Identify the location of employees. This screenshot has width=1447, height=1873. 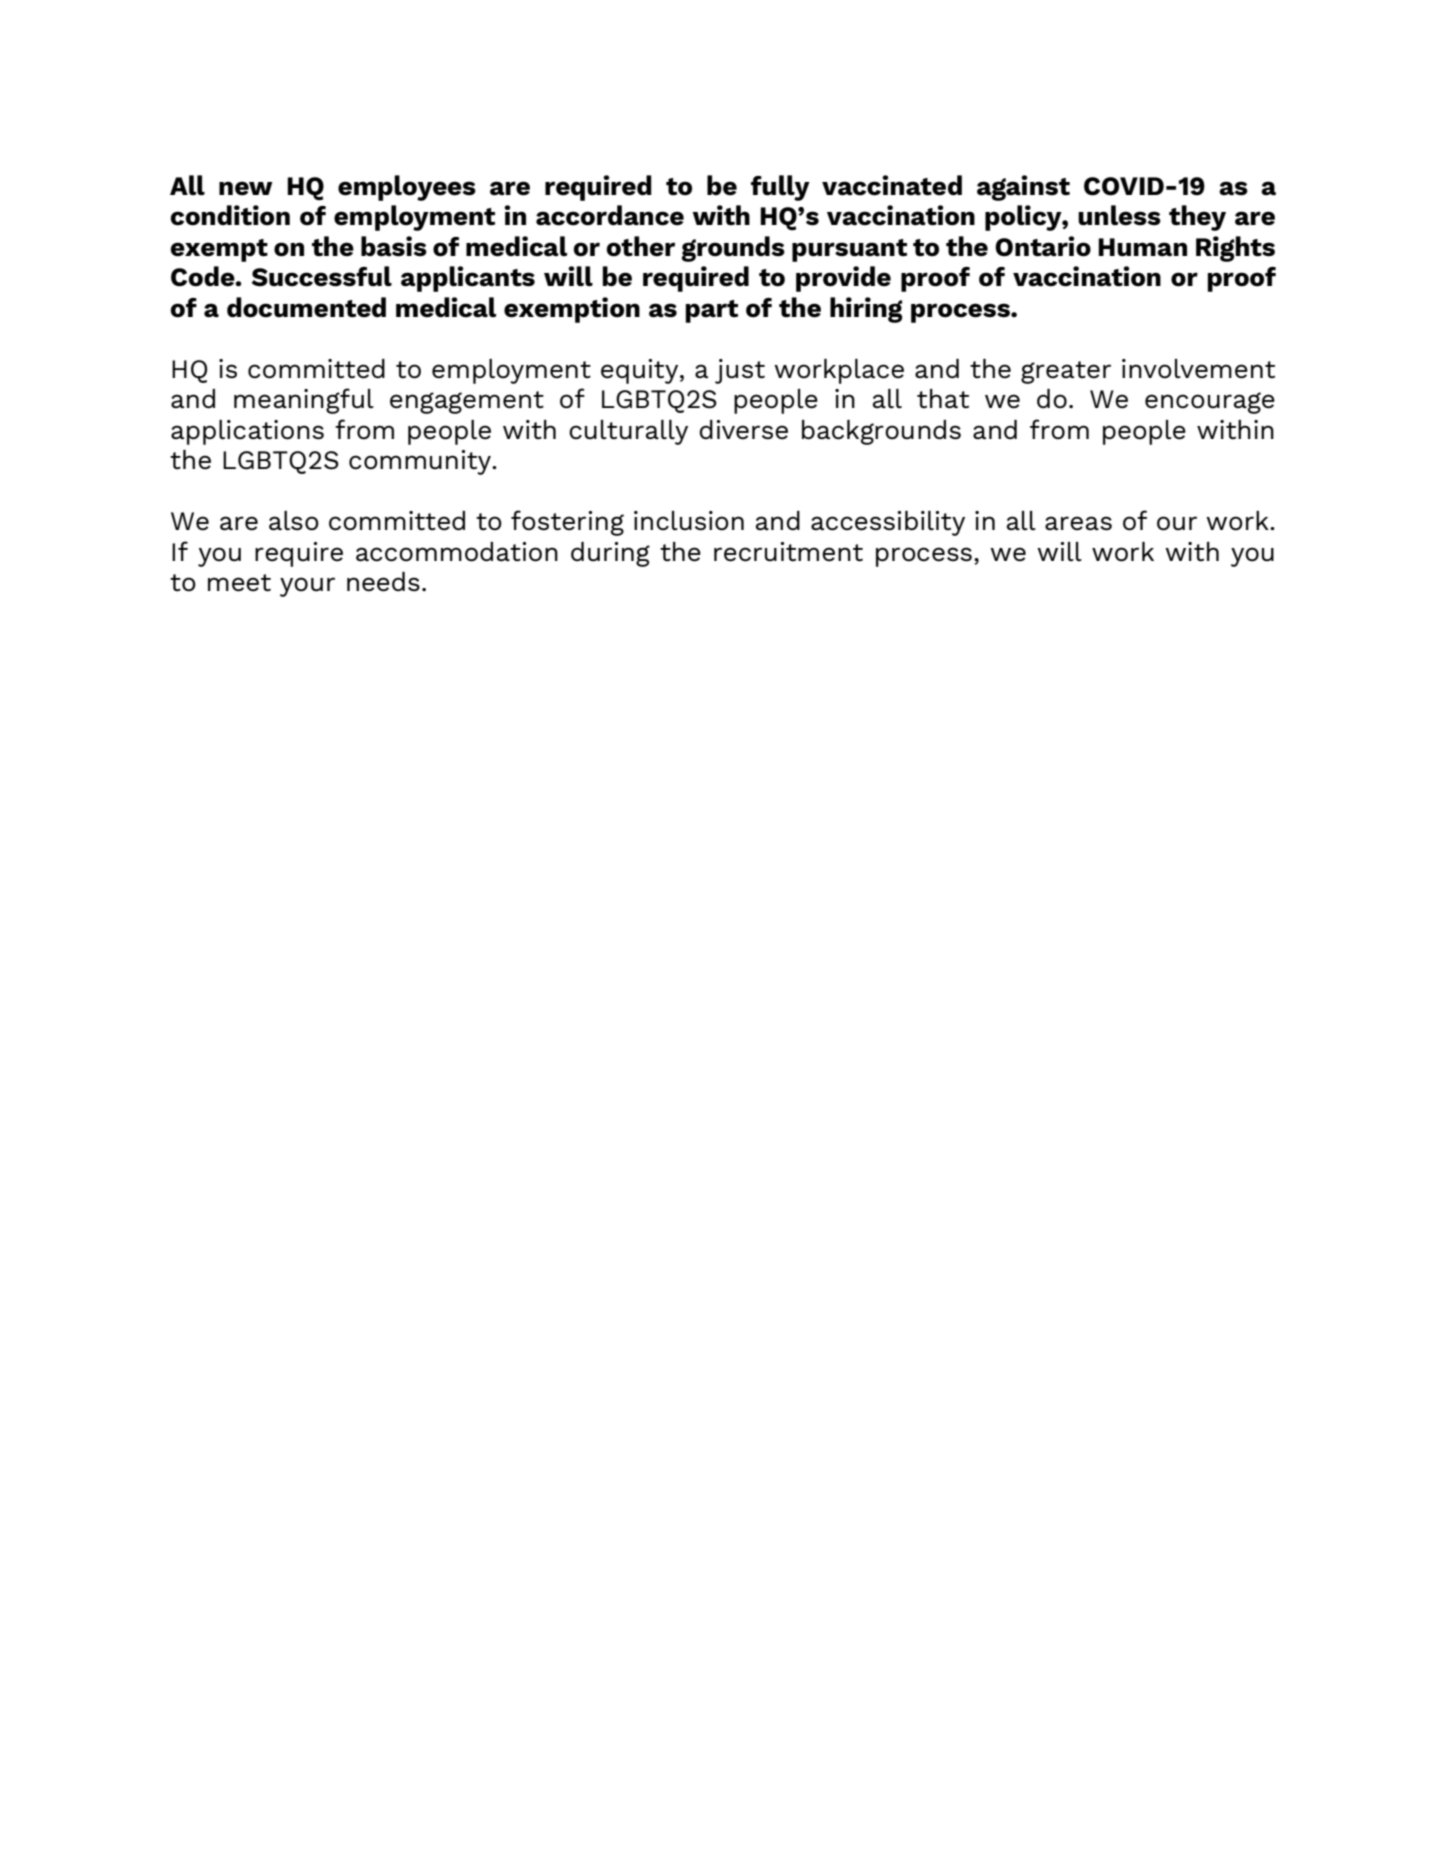
(407, 188).
